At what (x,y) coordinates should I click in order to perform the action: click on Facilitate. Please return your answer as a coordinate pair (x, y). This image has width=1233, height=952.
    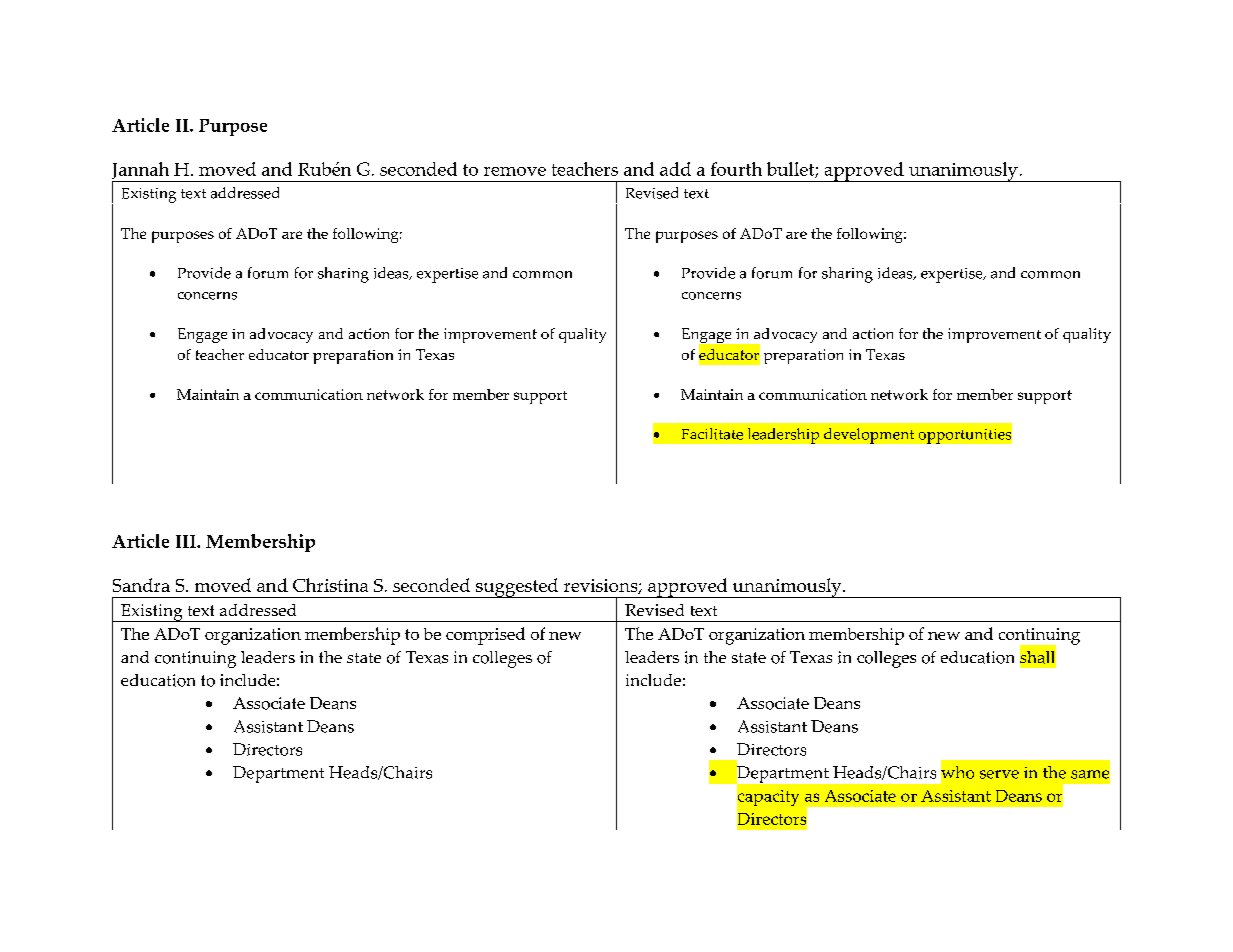
    Looking at the image, I should click on (712, 434).
